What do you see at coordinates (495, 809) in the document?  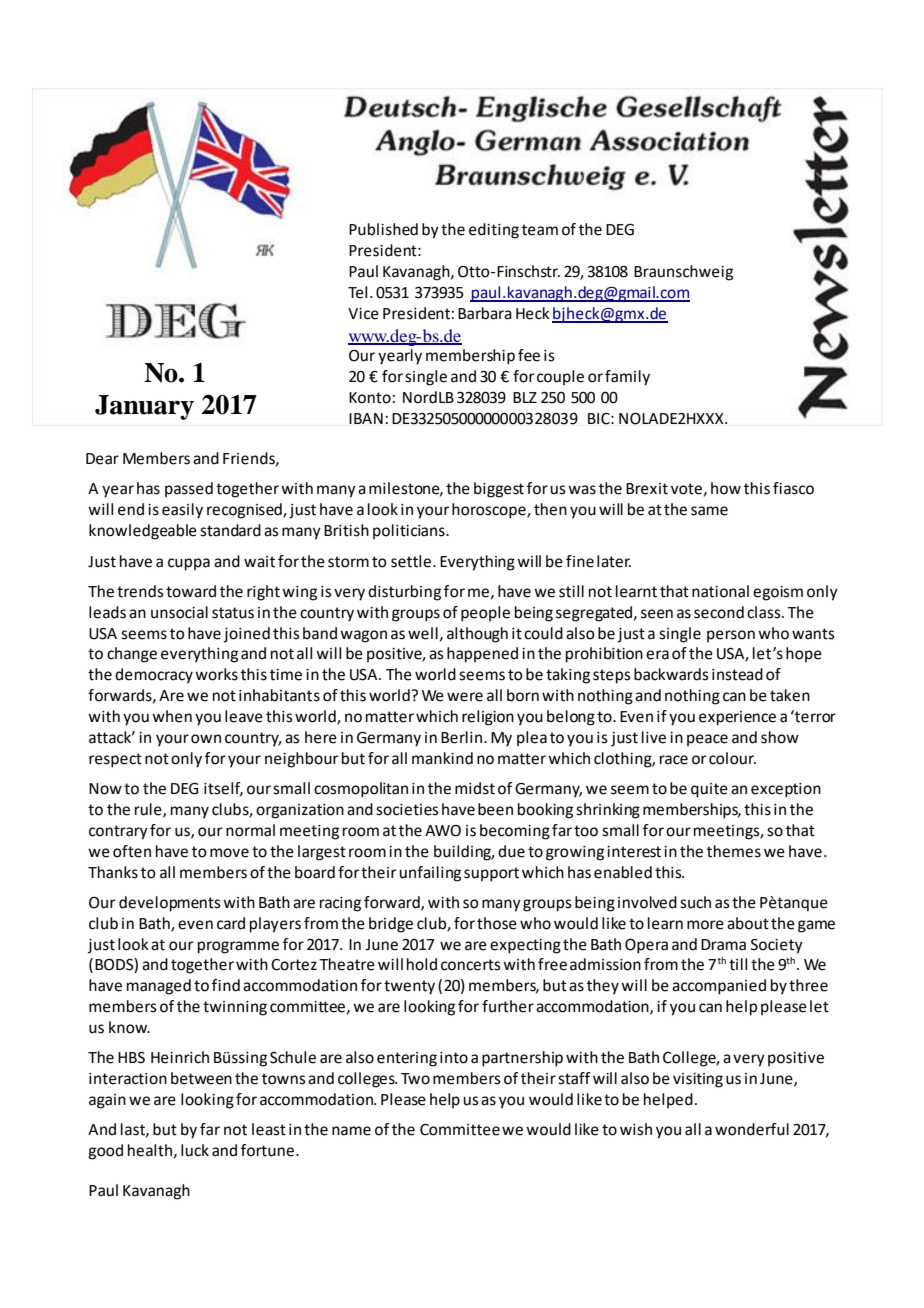 I see `been` at bounding box center [495, 809].
